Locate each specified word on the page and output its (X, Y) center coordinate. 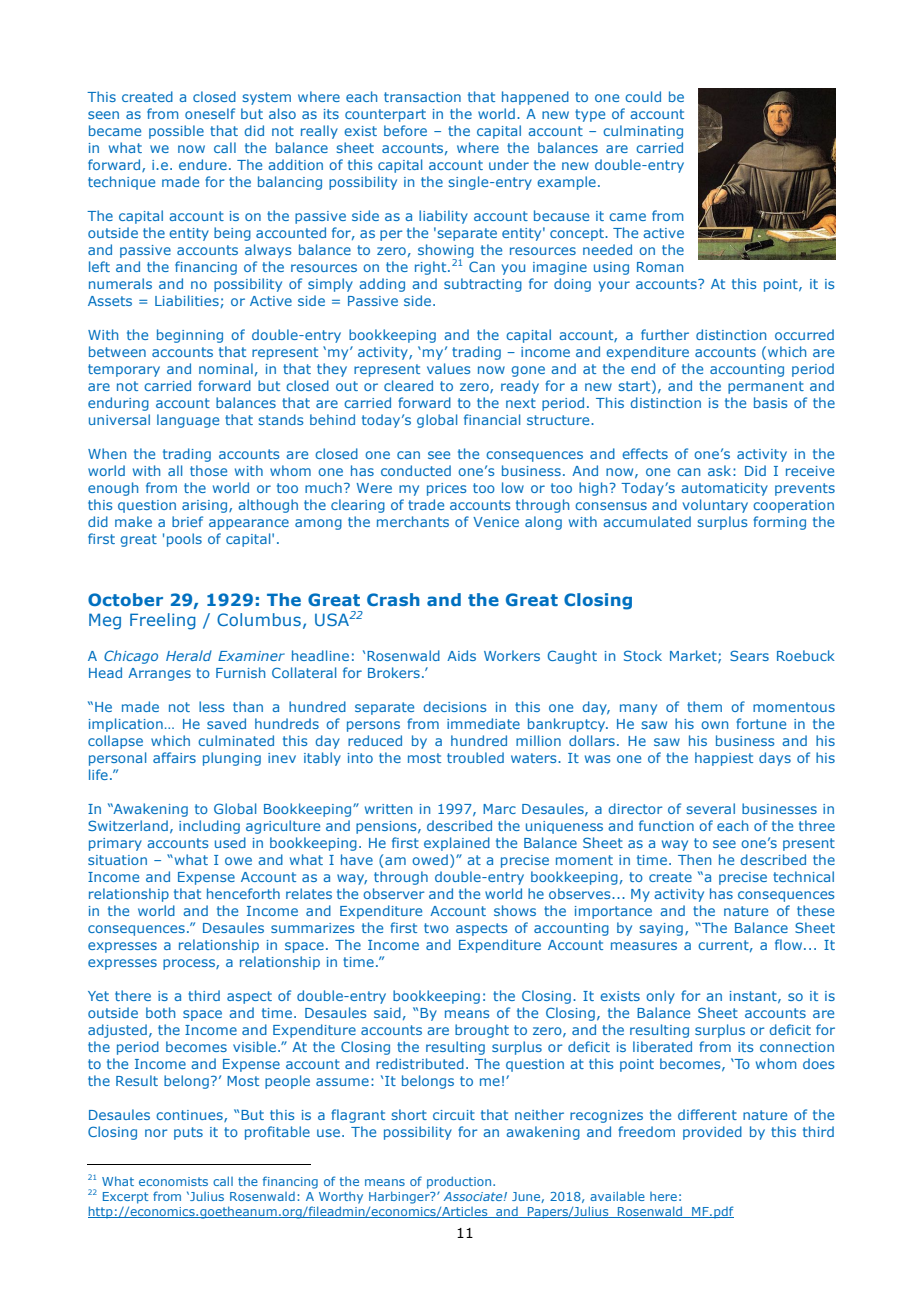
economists (173, 1181)
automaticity (724, 489)
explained (457, 844)
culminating (643, 132)
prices (446, 489)
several (711, 808)
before (405, 130)
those (208, 470)
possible (176, 132)
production (460, 1182)
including (209, 827)
